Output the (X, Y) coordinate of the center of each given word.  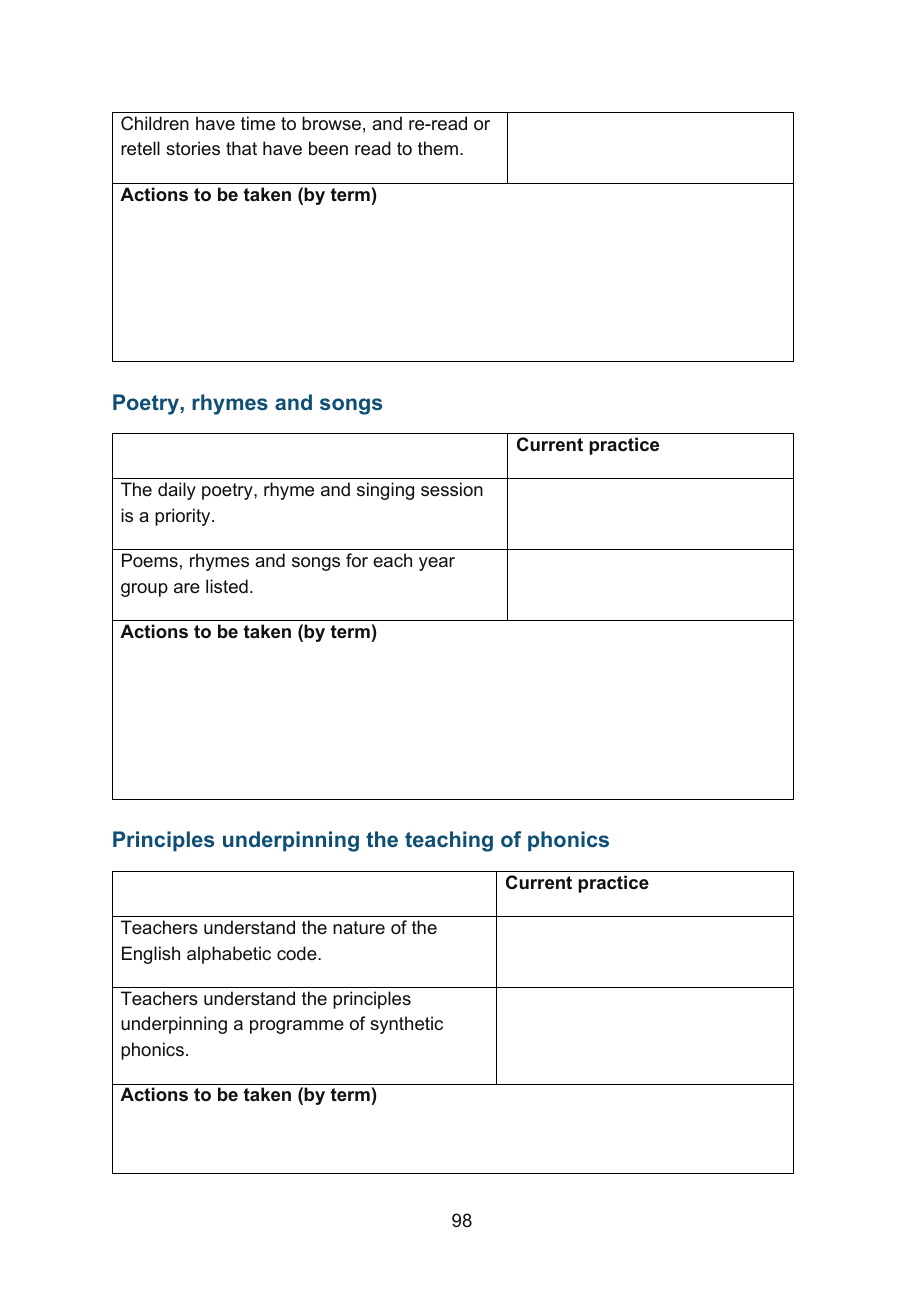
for (357, 560)
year (437, 564)
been (328, 148)
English (151, 955)
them (438, 148)
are (187, 588)
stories (193, 148)
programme (297, 1027)
